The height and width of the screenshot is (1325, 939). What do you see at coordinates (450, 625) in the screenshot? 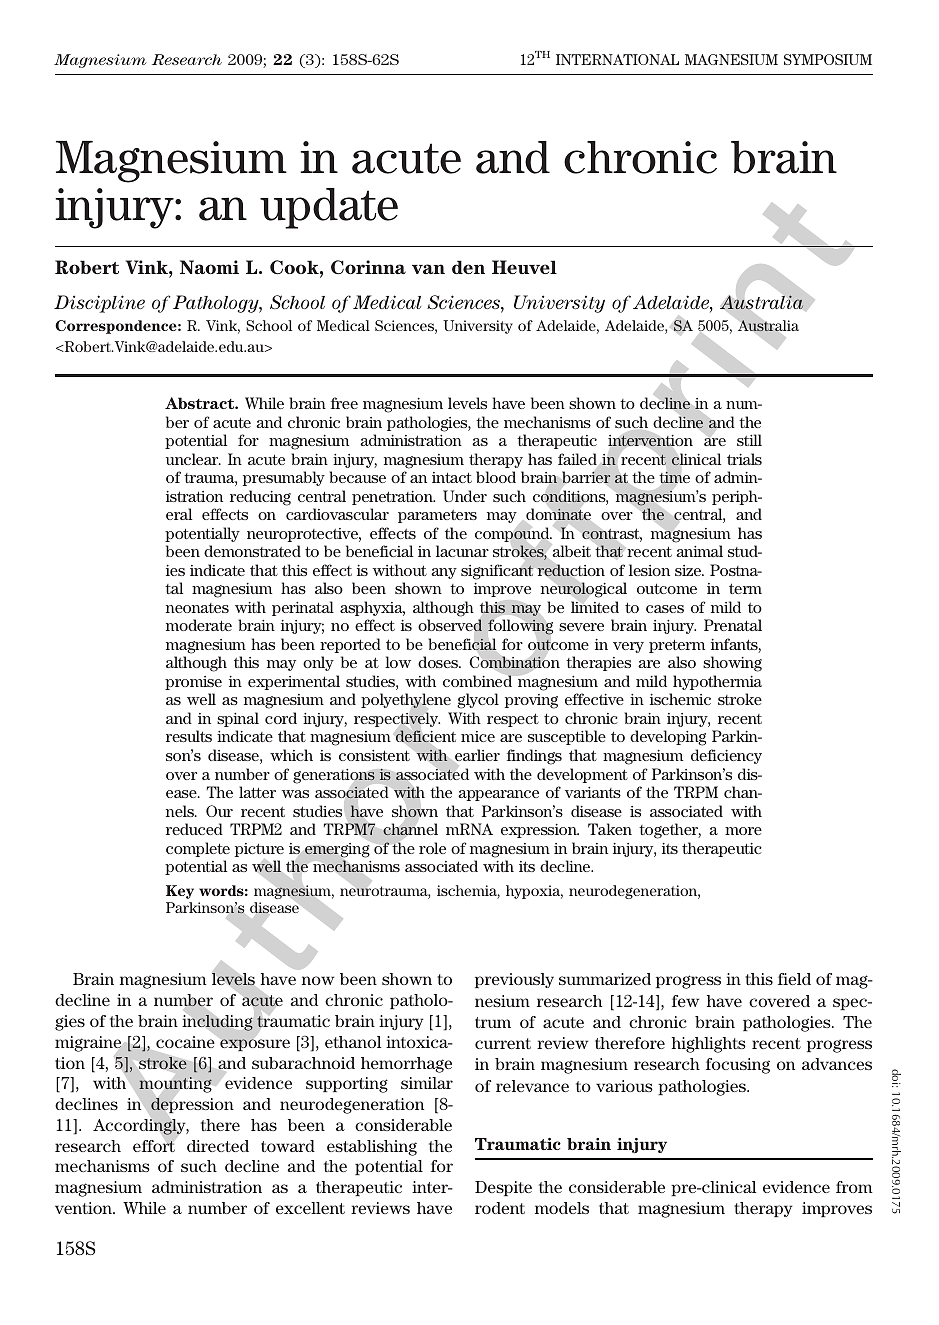
I see `observed` at bounding box center [450, 625].
